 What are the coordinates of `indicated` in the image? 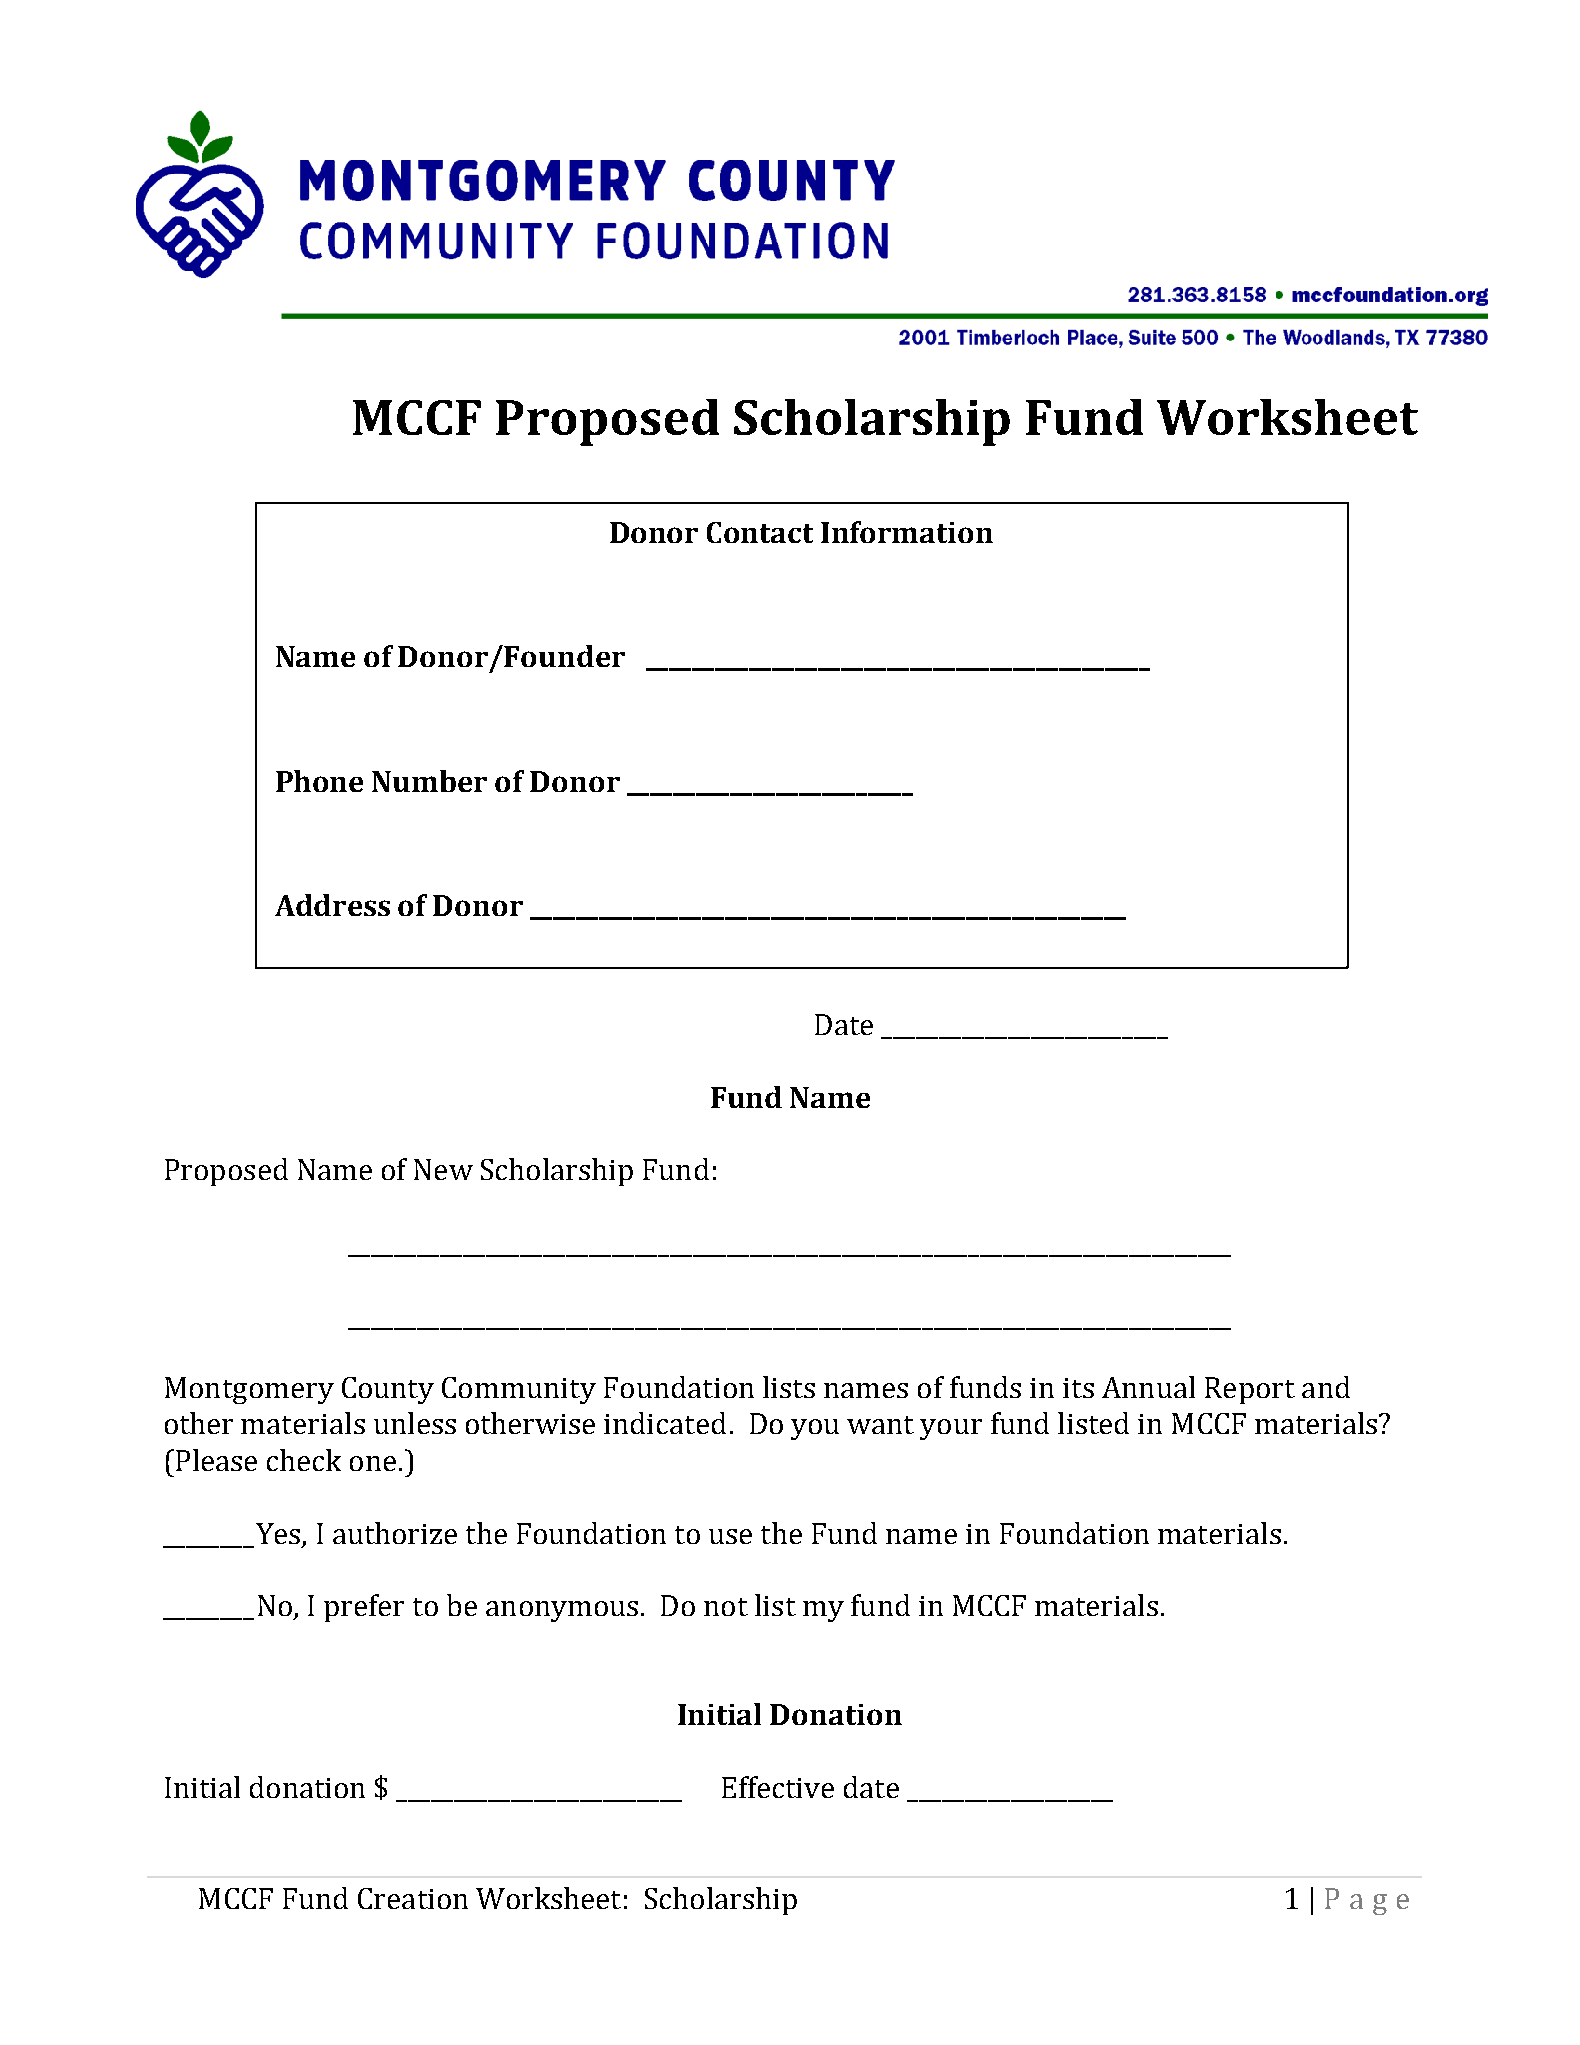 It's located at (665, 1423).
